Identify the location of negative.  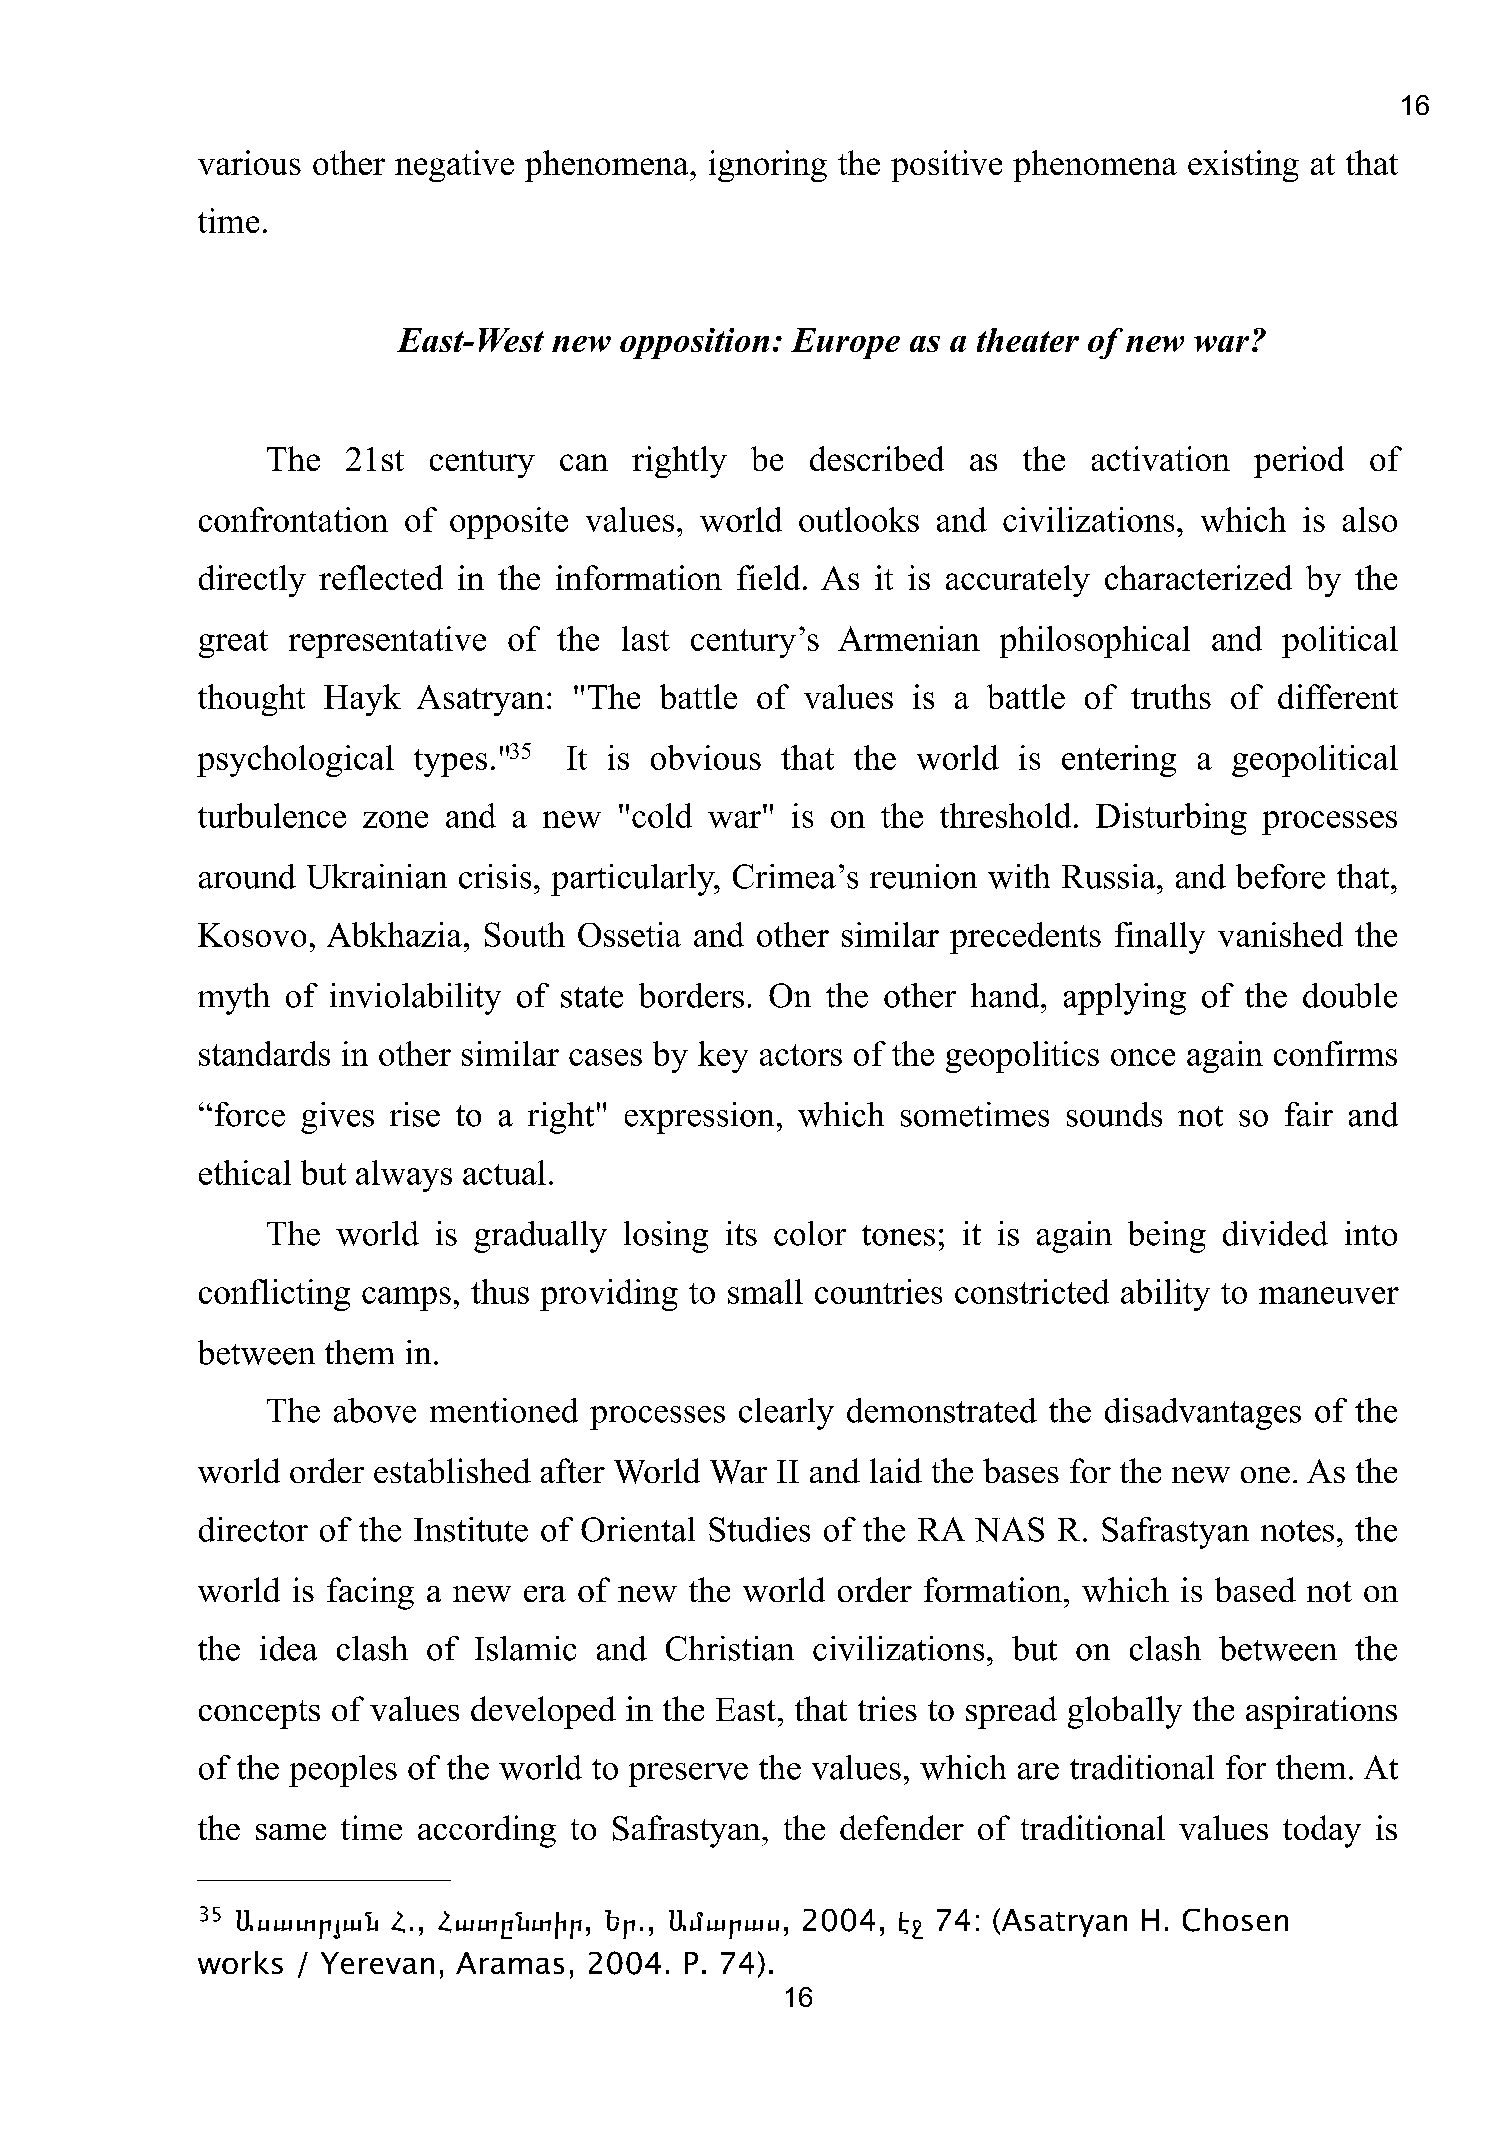
(454, 166).
